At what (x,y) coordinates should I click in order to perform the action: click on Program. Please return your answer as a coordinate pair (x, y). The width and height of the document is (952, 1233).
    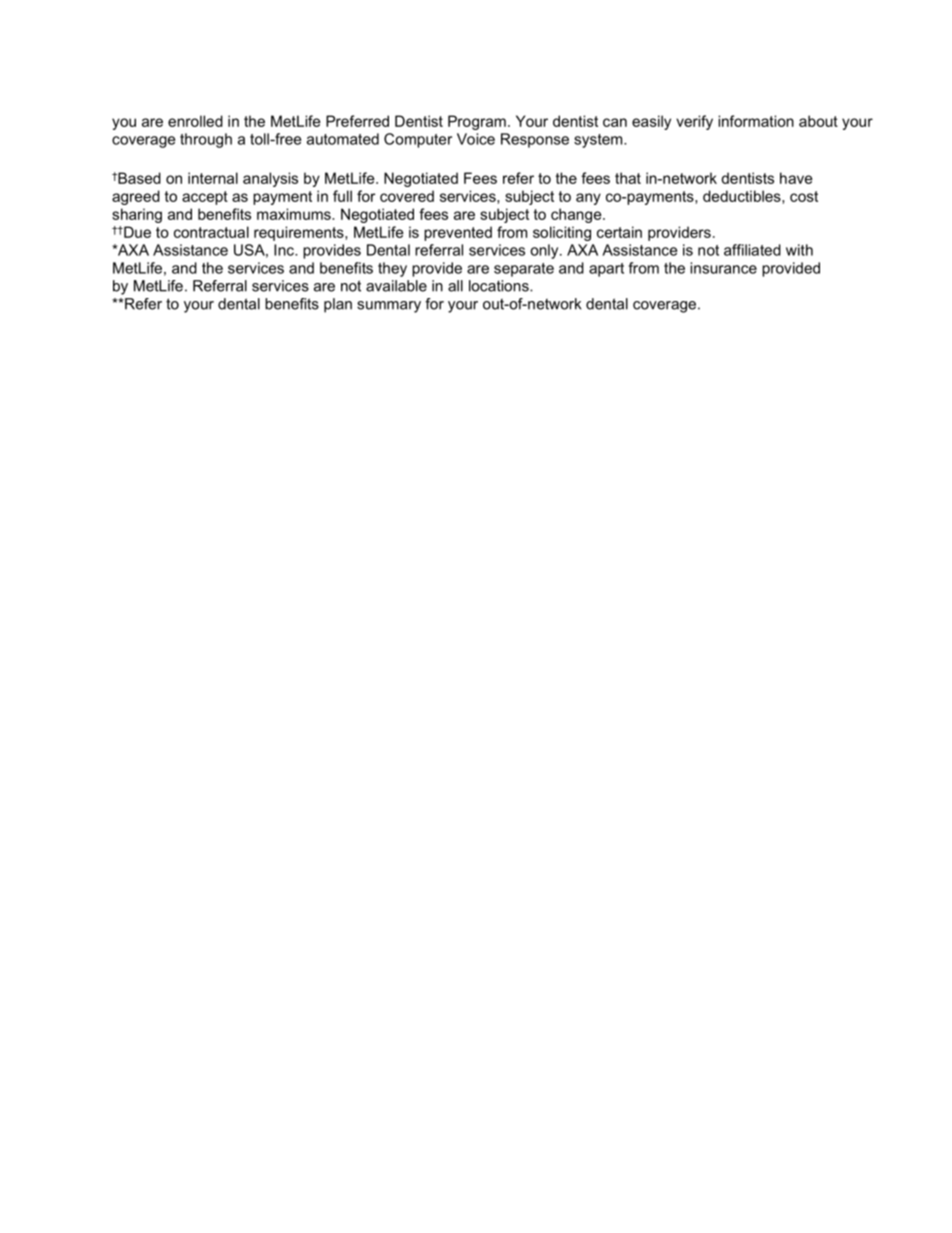
    Looking at the image, I should click on (477, 122).
